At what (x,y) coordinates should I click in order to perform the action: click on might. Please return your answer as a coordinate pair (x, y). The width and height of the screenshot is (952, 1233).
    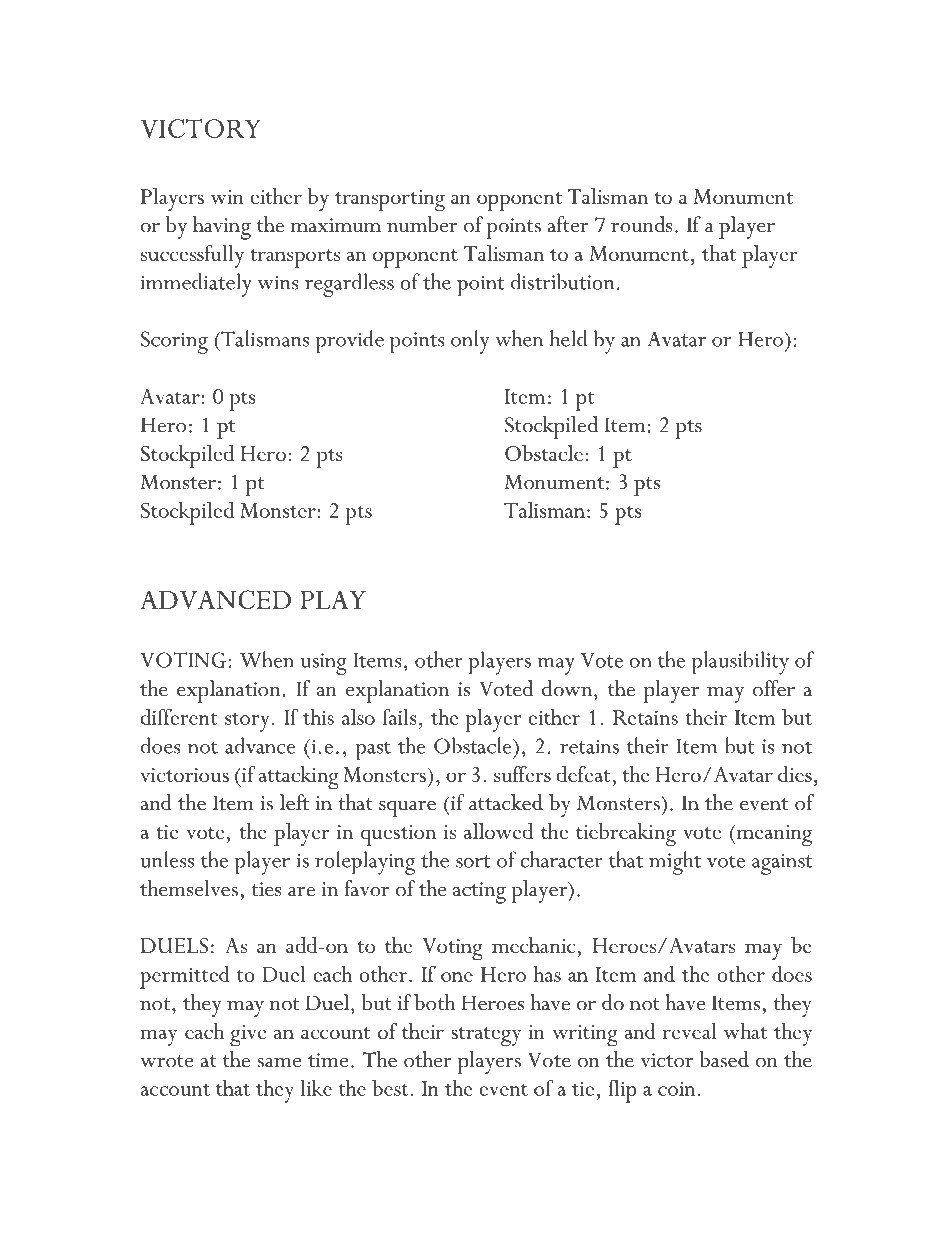
    Looking at the image, I should click on (675, 863).
